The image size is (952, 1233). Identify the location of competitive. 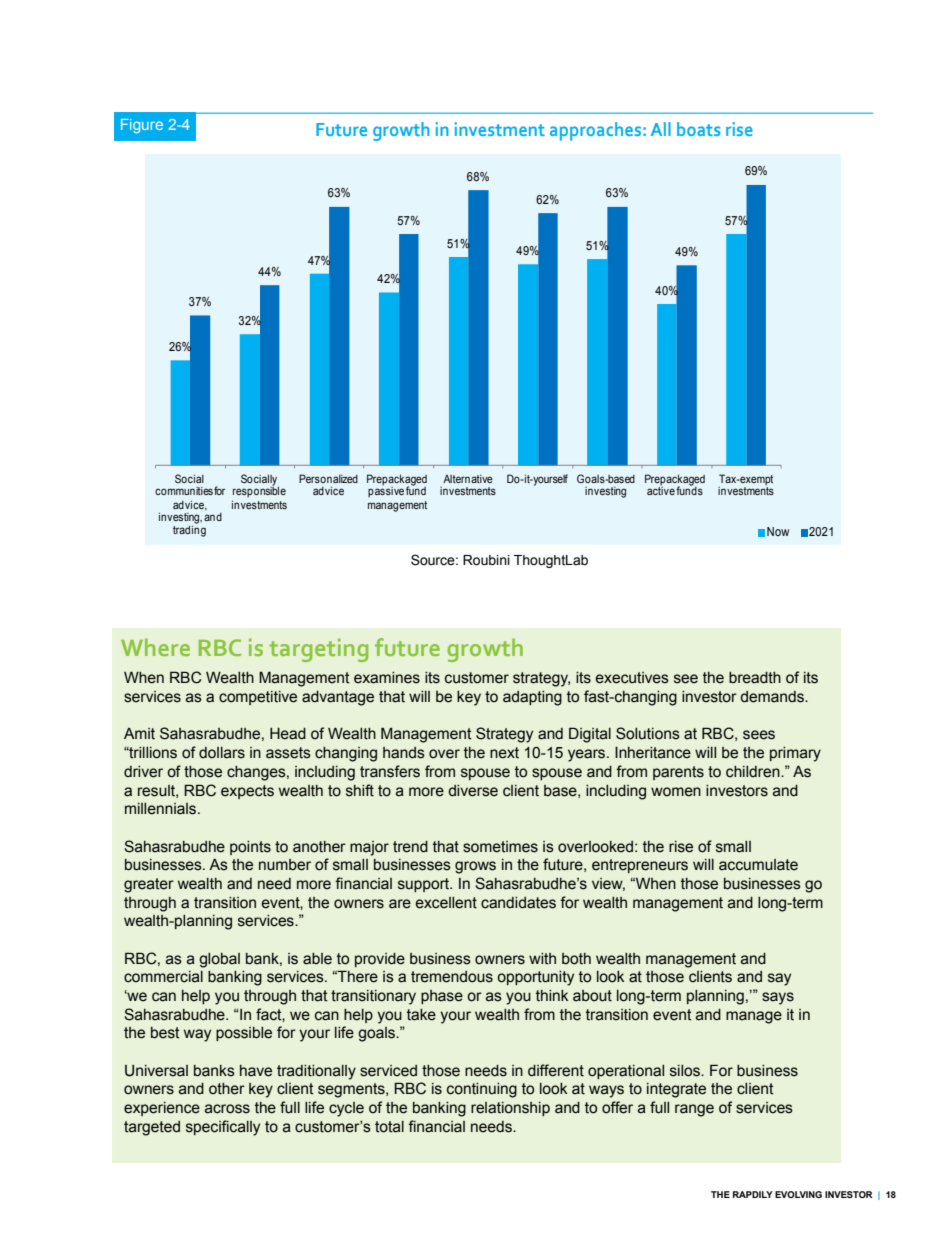
(258, 698).
